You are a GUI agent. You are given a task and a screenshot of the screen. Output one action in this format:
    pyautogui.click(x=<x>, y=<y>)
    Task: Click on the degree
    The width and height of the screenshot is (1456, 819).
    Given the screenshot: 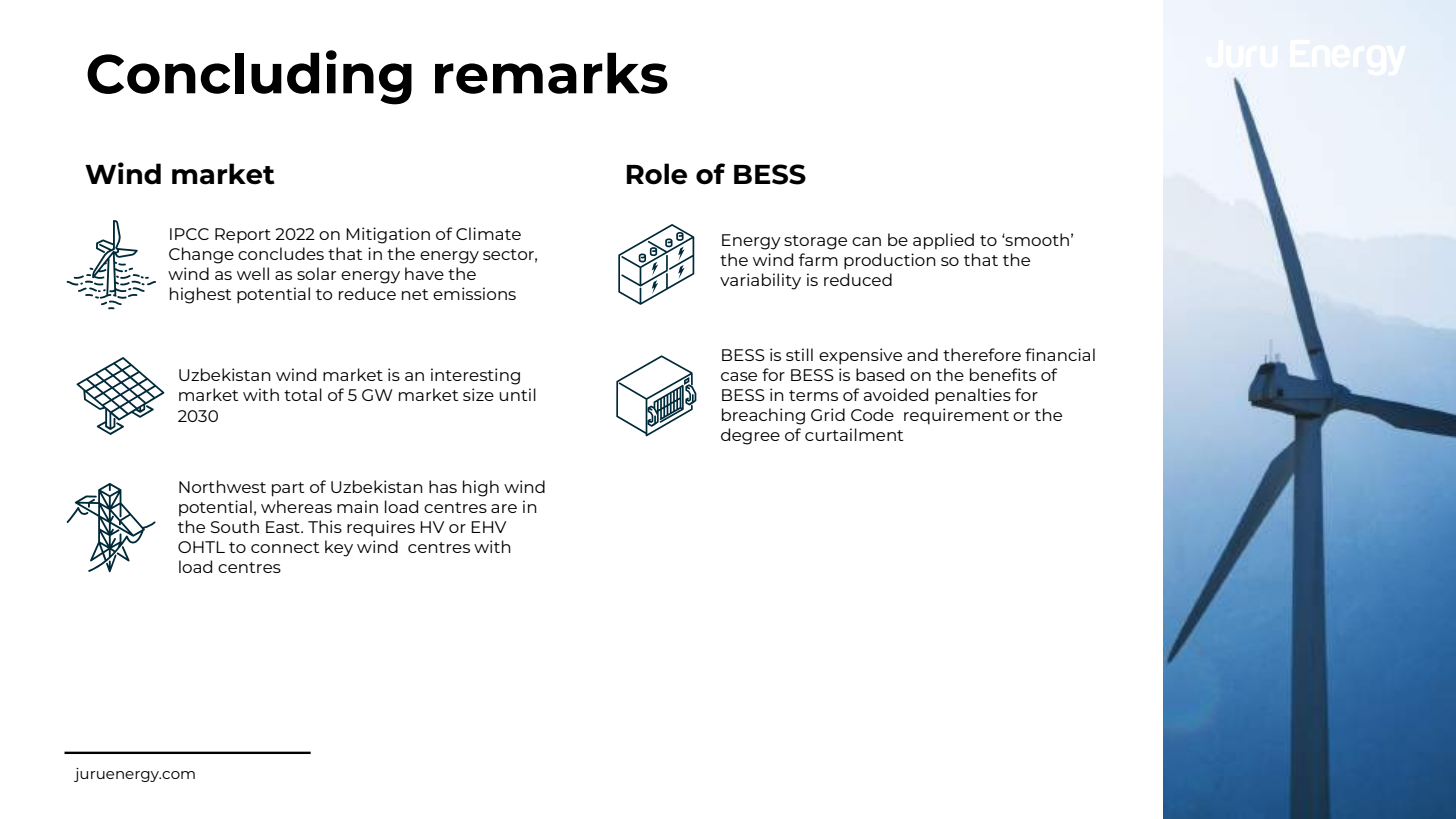 What is the action you would take?
    pyautogui.click(x=750, y=436)
